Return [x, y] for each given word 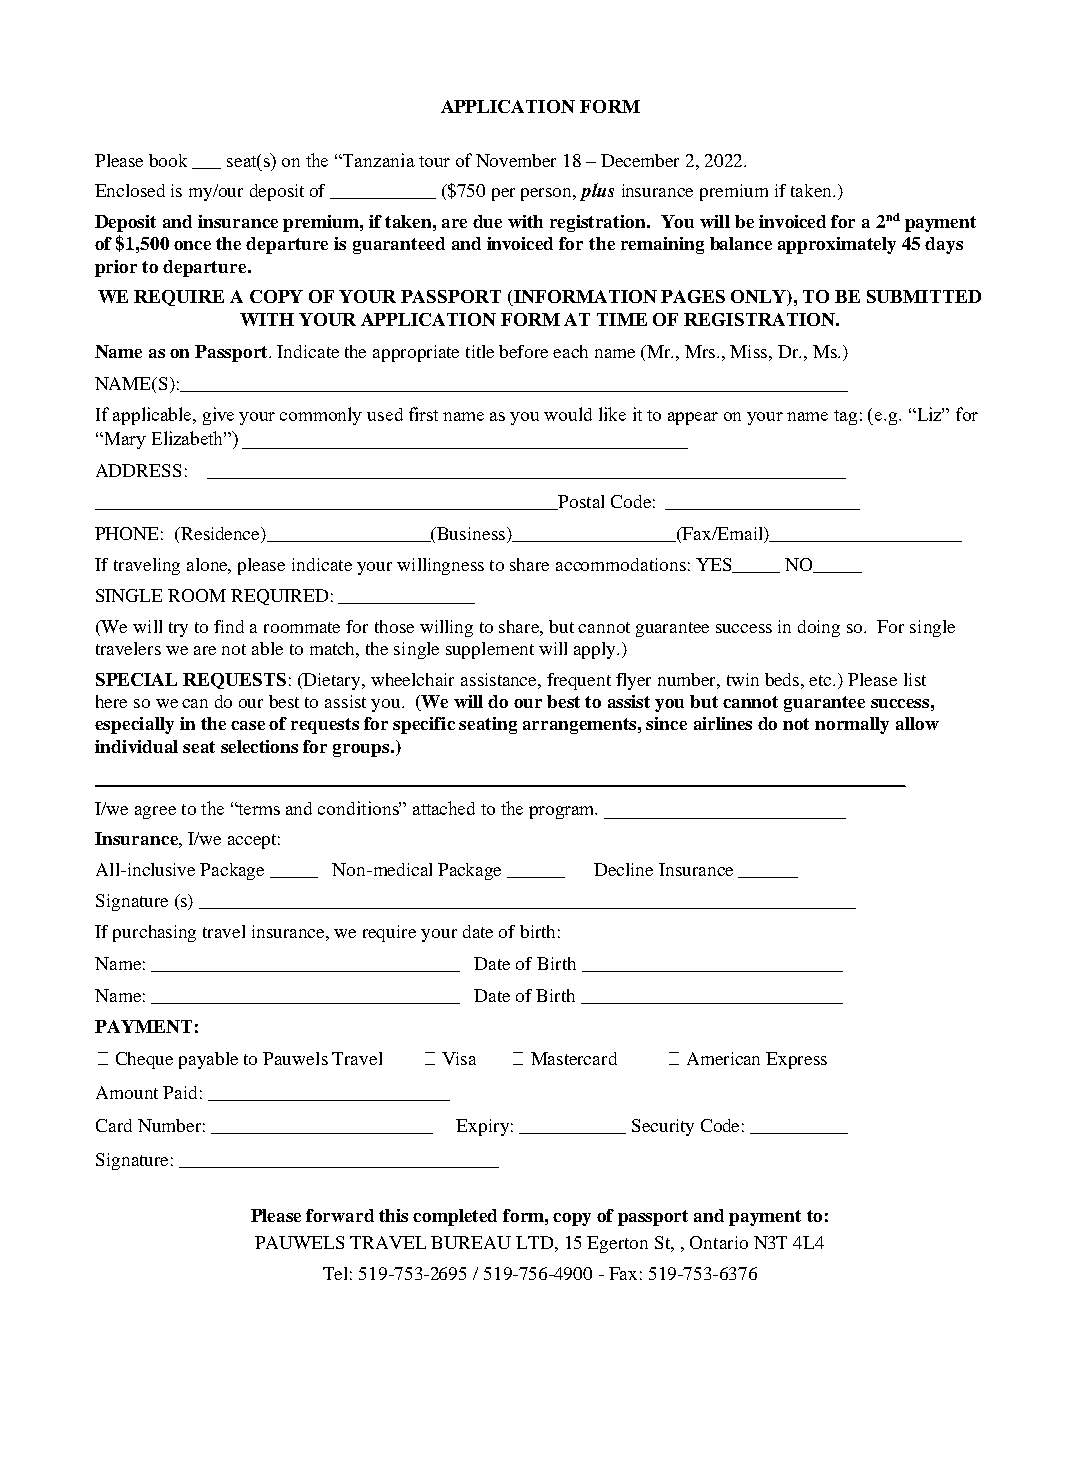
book [168, 160]
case [248, 725]
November [516, 160]
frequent [579, 681]
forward [340, 1215]
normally [852, 725]
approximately [837, 245]
